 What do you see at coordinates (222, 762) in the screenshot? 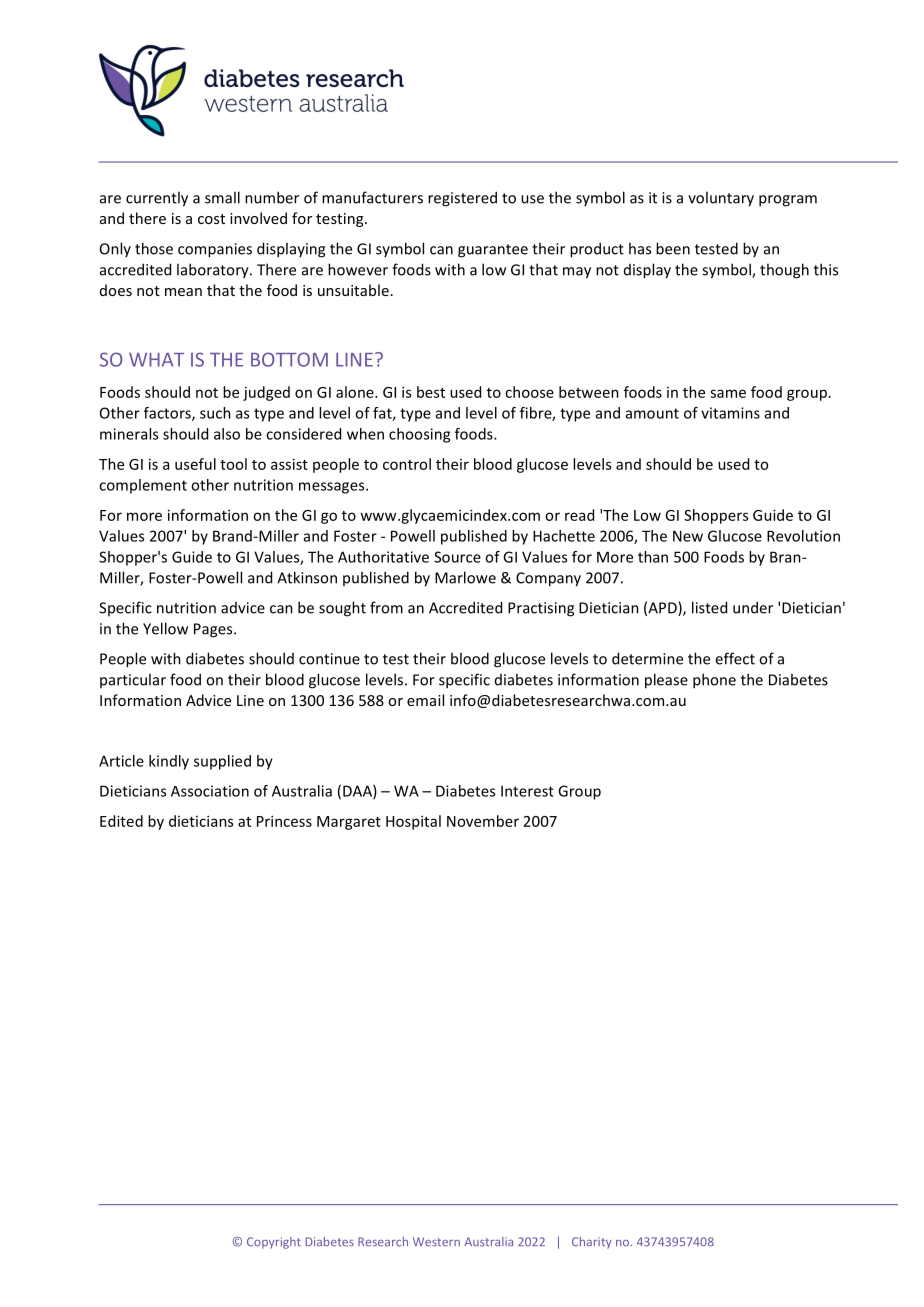
I see `supplied` at bounding box center [222, 762].
